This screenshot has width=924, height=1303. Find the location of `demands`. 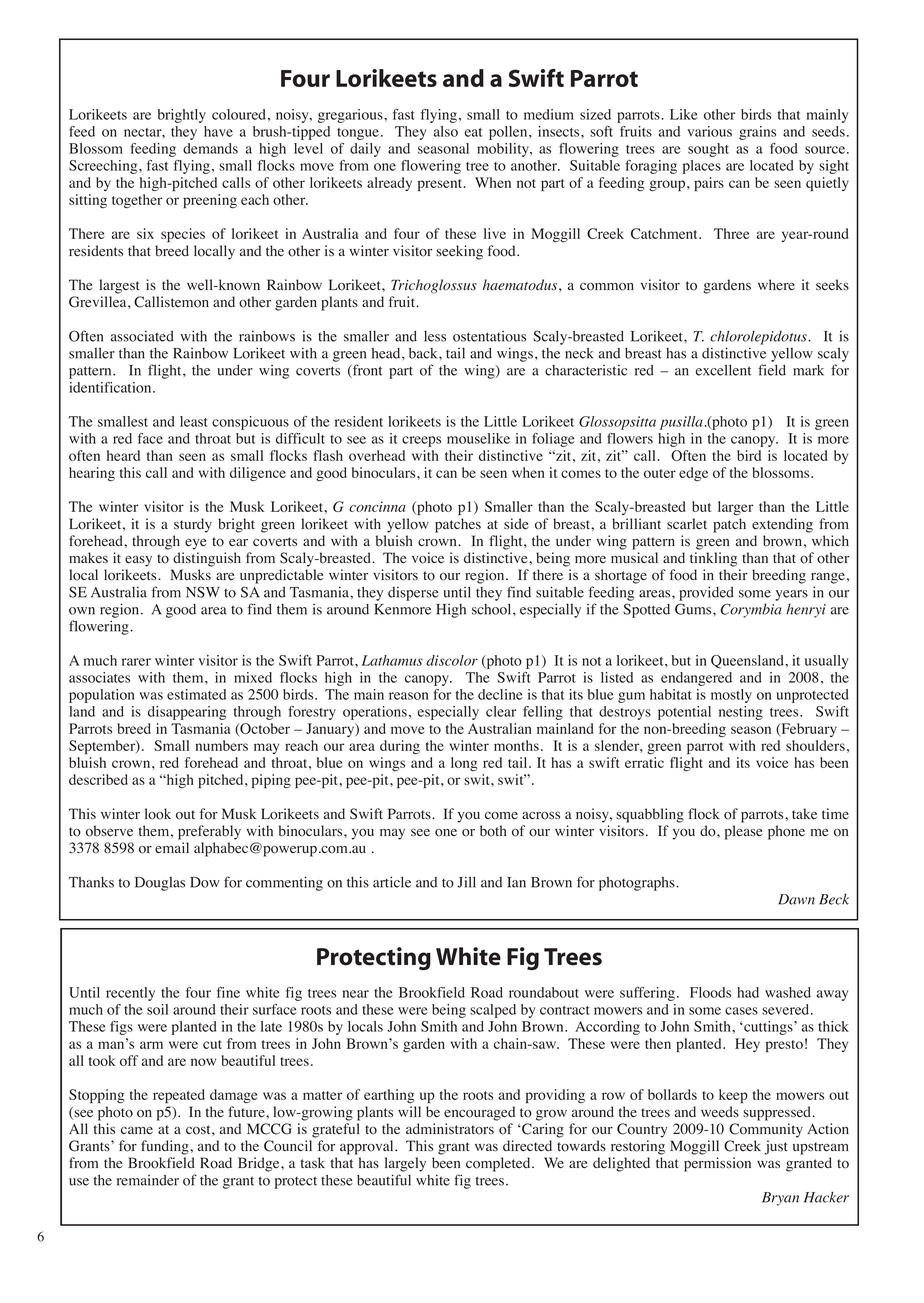

demands is located at coordinates (210, 148).
